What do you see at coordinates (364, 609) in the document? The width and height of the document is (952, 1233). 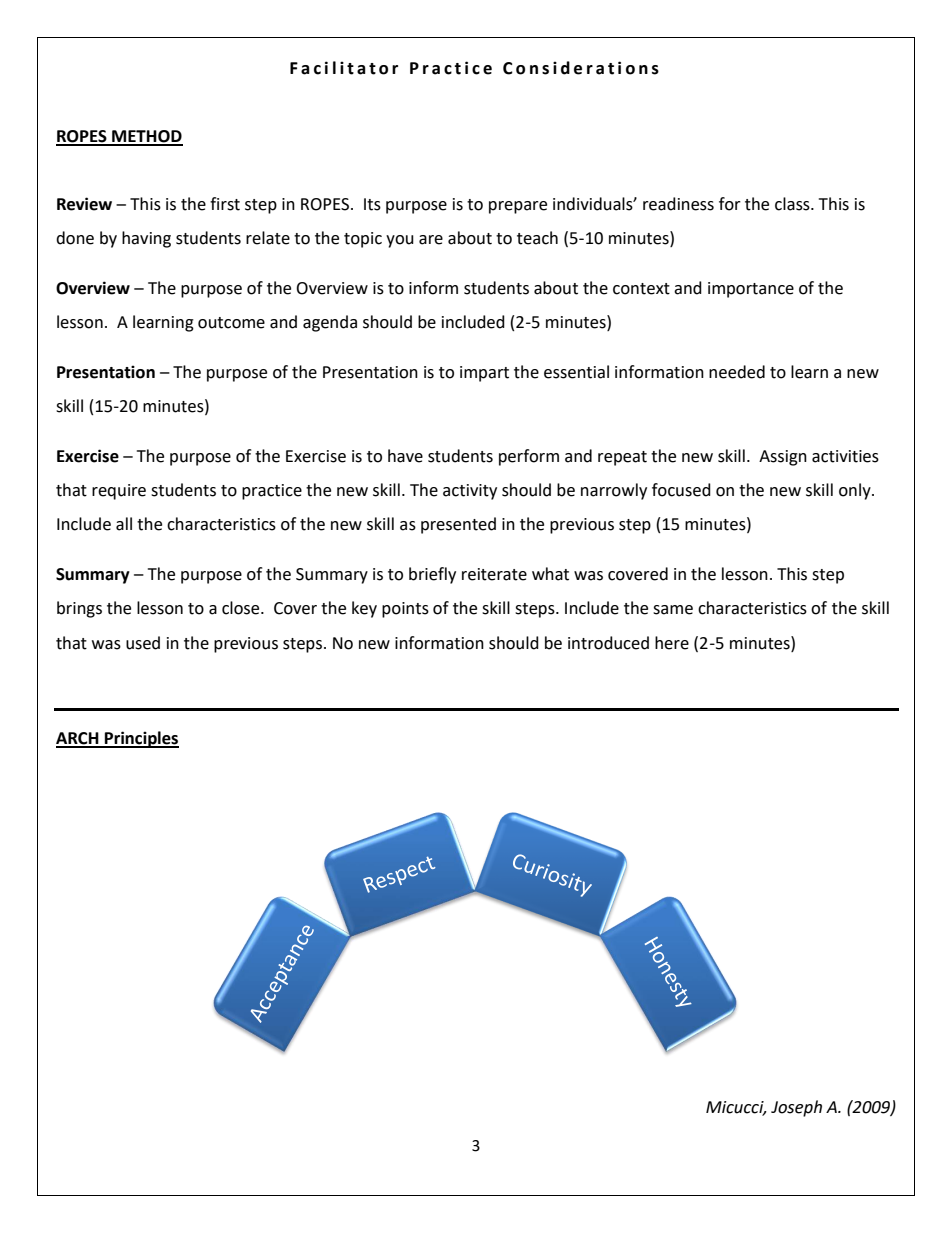 I see `key` at bounding box center [364, 609].
